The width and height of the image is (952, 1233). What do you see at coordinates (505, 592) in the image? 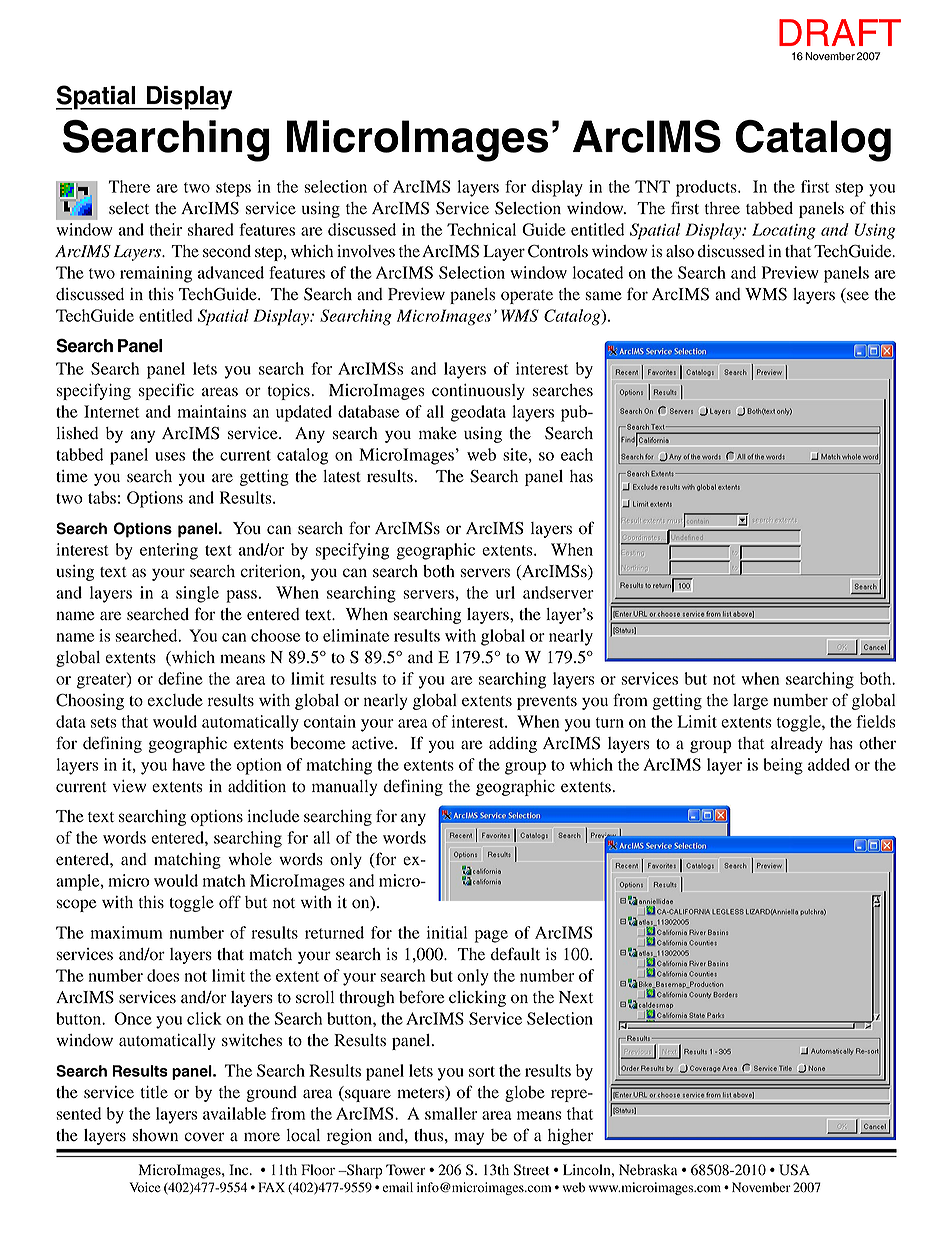
I see `url` at bounding box center [505, 592].
